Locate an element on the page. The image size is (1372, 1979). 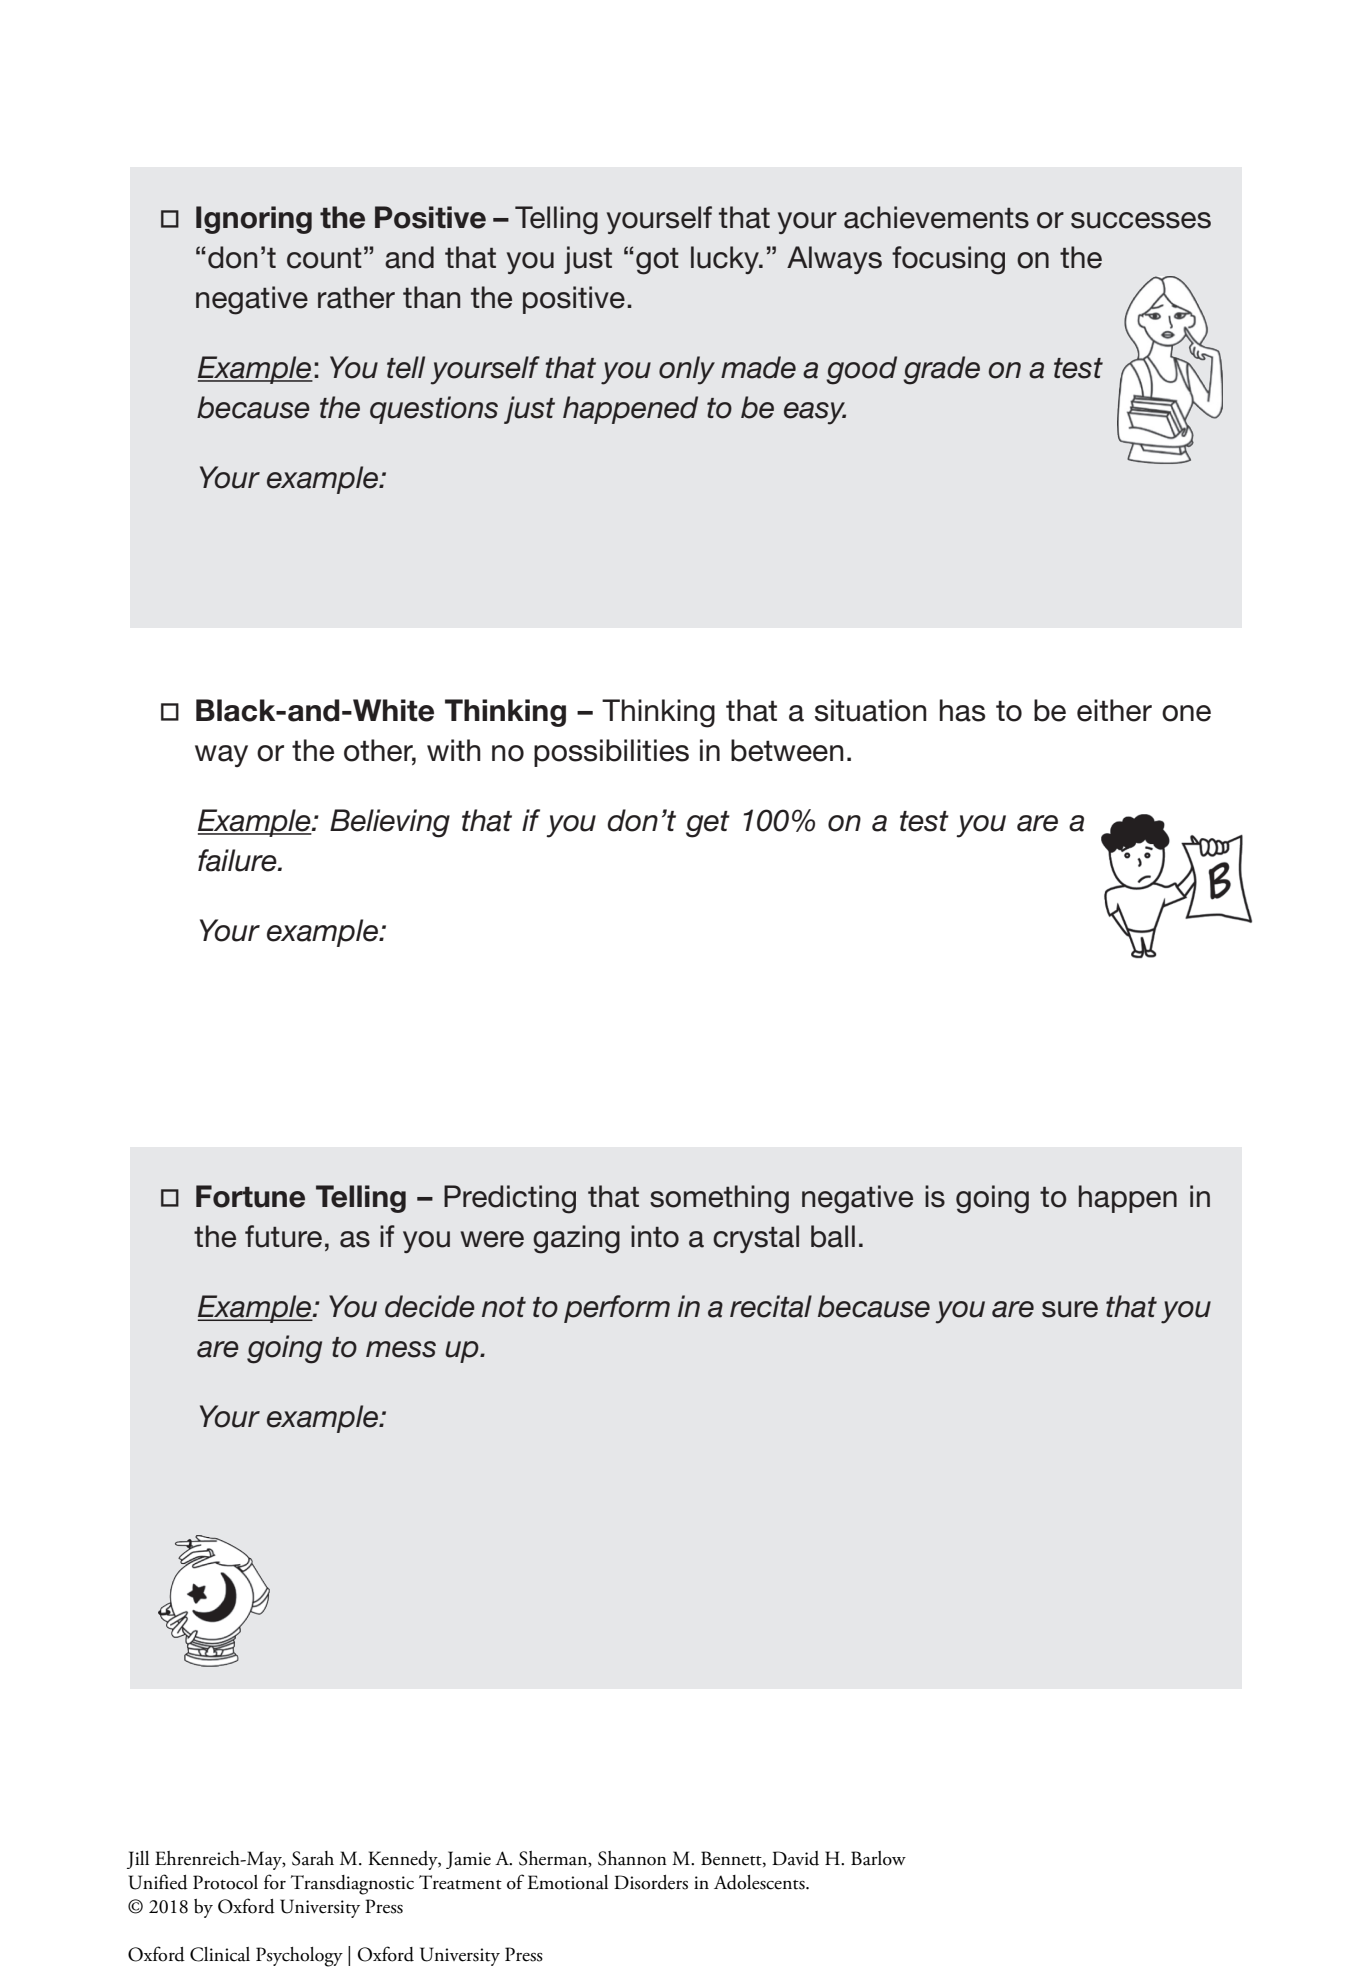
perform is located at coordinates (617, 1309).
